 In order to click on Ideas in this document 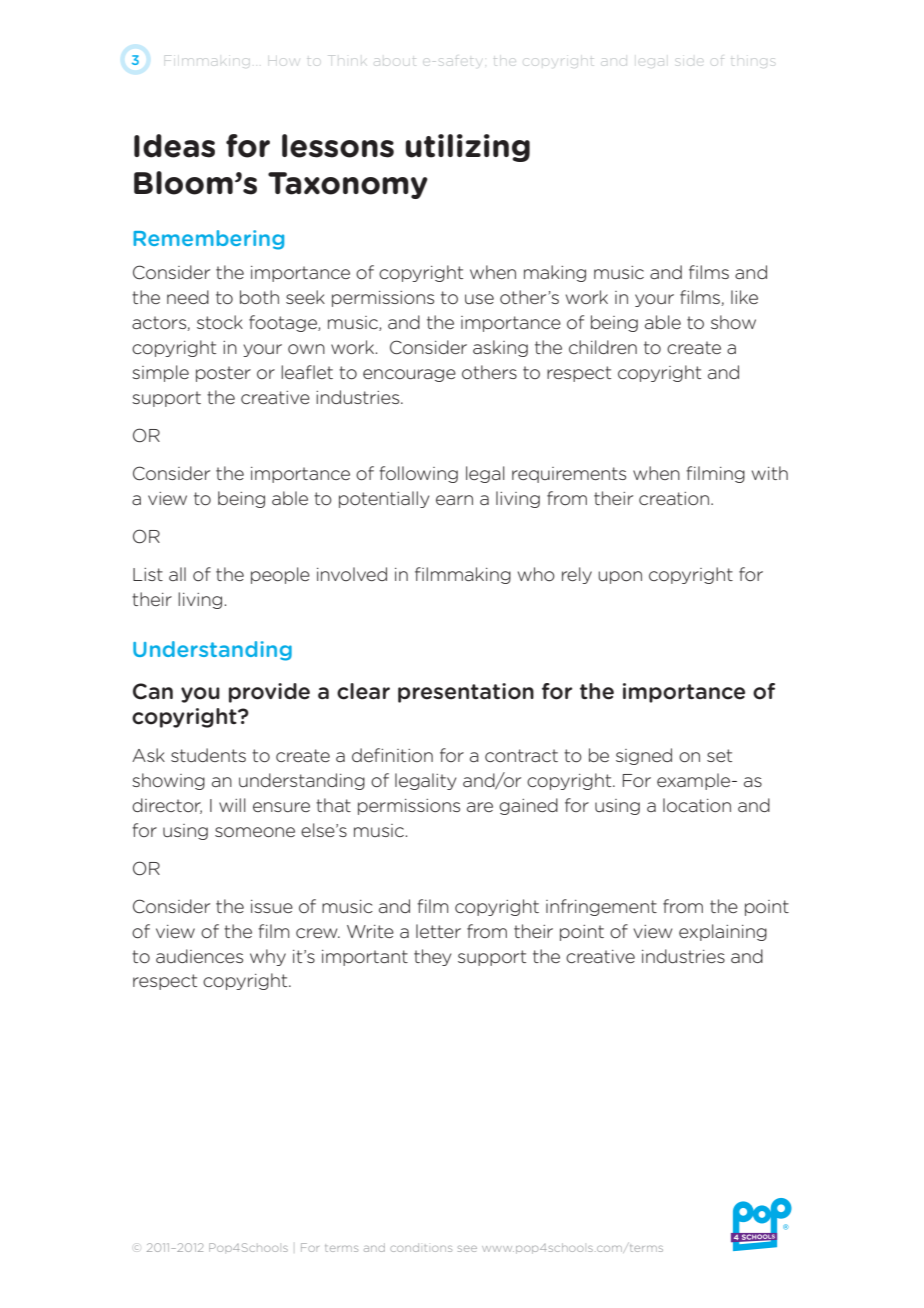, I will do `click(174, 146)`.
